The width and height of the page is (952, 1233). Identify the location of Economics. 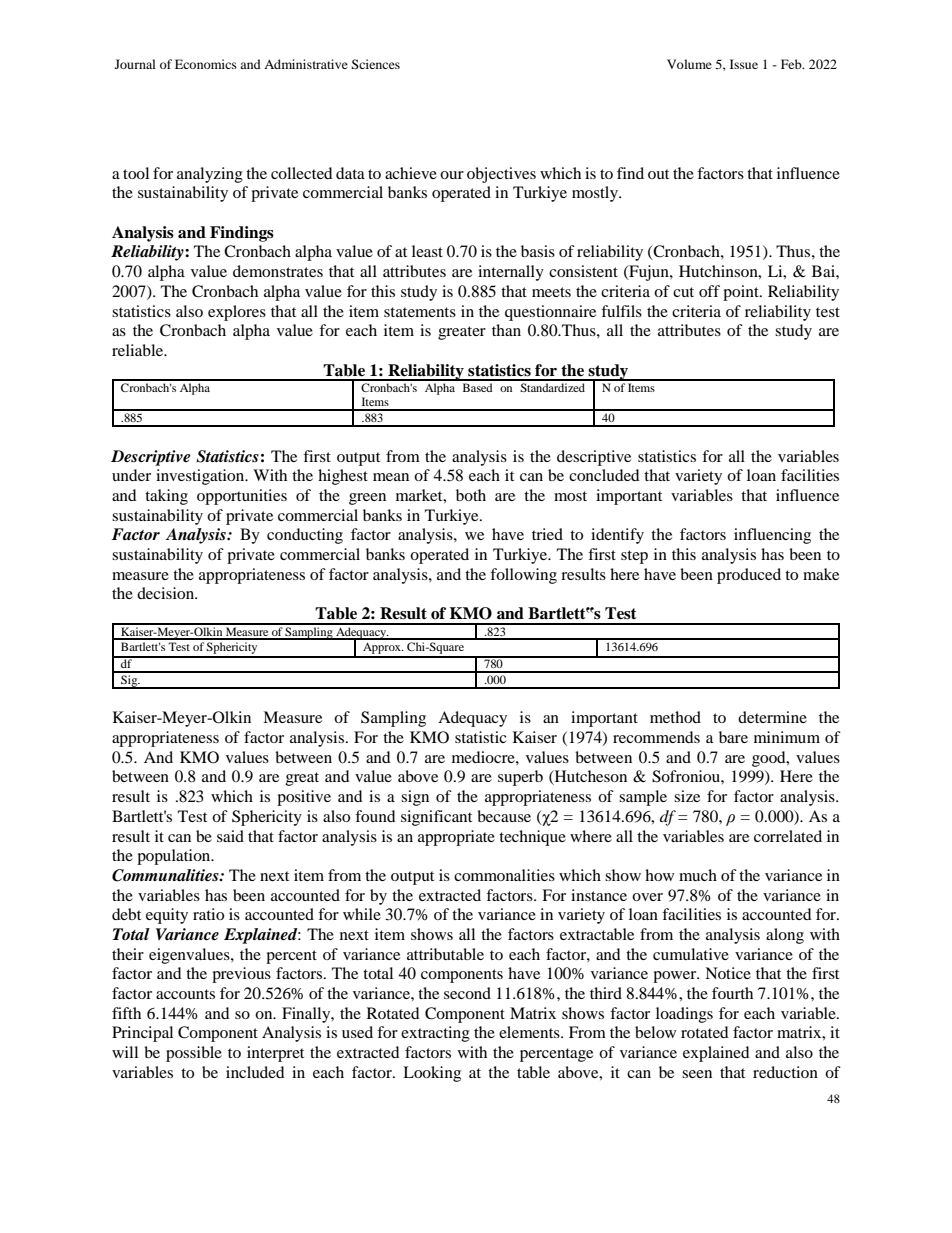
(206, 64).
